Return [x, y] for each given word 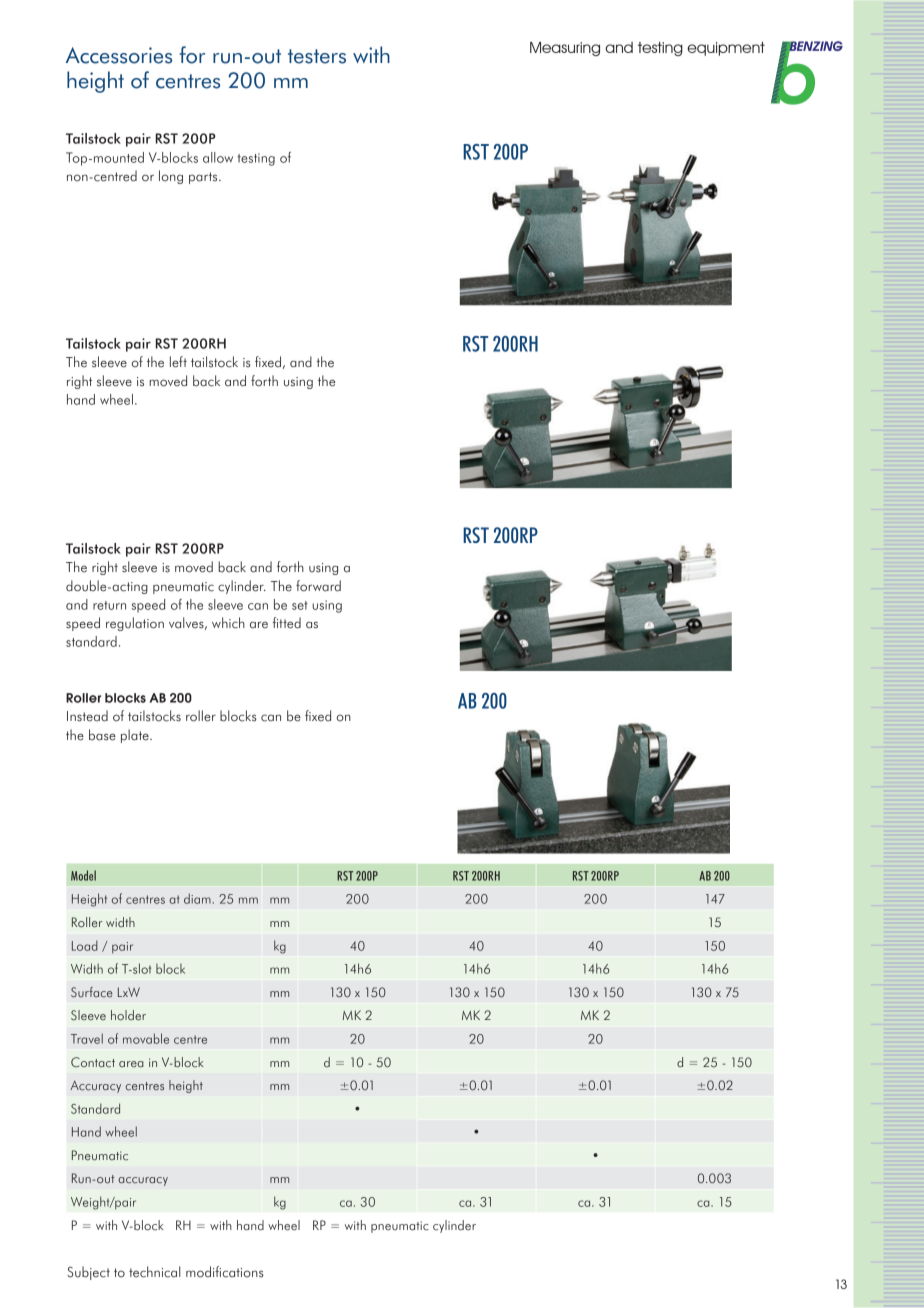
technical [155, 1272]
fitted [286, 623]
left [178, 362]
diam [197, 898]
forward [318, 586]
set [300, 605]
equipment [726, 49]
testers [317, 56]
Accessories [119, 55]
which [228, 623]
